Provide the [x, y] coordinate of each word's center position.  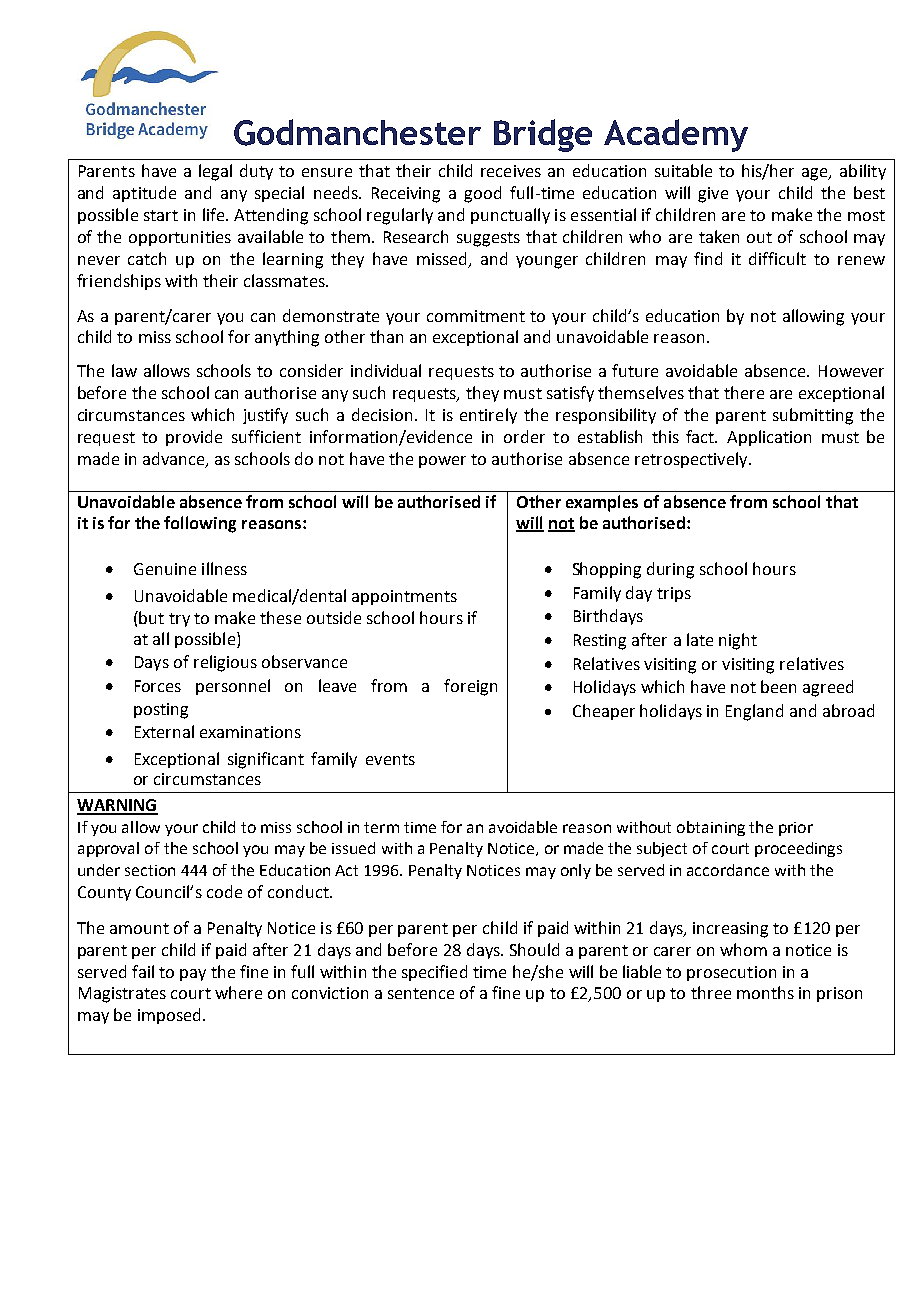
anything [287, 338]
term [381, 827]
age [816, 174]
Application [769, 438]
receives [511, 171]
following [200, 524]
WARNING [117, 806]
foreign [470, 687]
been [778, 686]
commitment [476, 316]
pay [193, 975]
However [851, 371]
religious [225, 663]
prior [796, 829]
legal [215, 172]
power [442, 462]
